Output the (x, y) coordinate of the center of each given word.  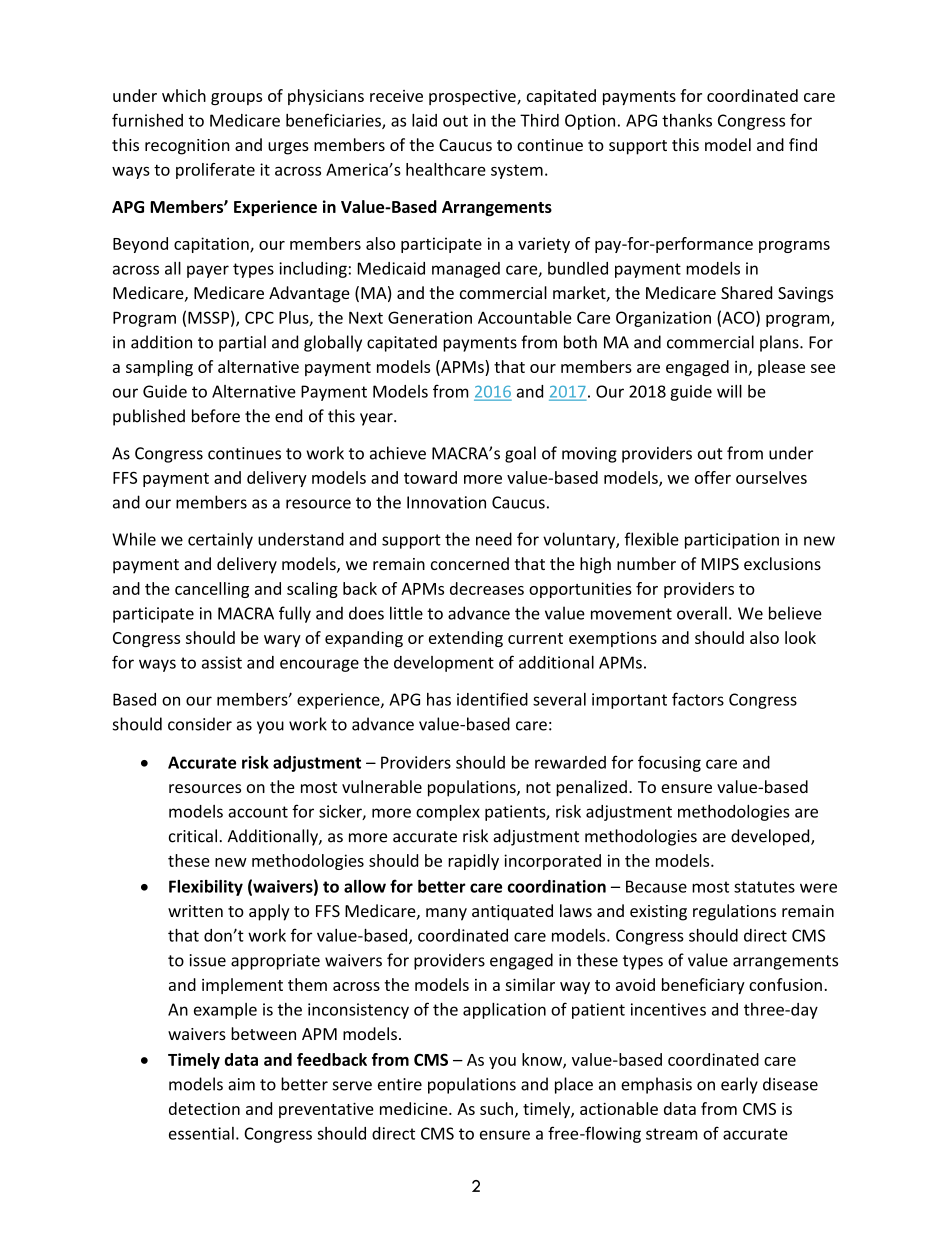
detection (204, 1108)
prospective (473, 97)
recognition (187, 147)
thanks (687, 120)
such (496, 1108)
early (739, 1085)
